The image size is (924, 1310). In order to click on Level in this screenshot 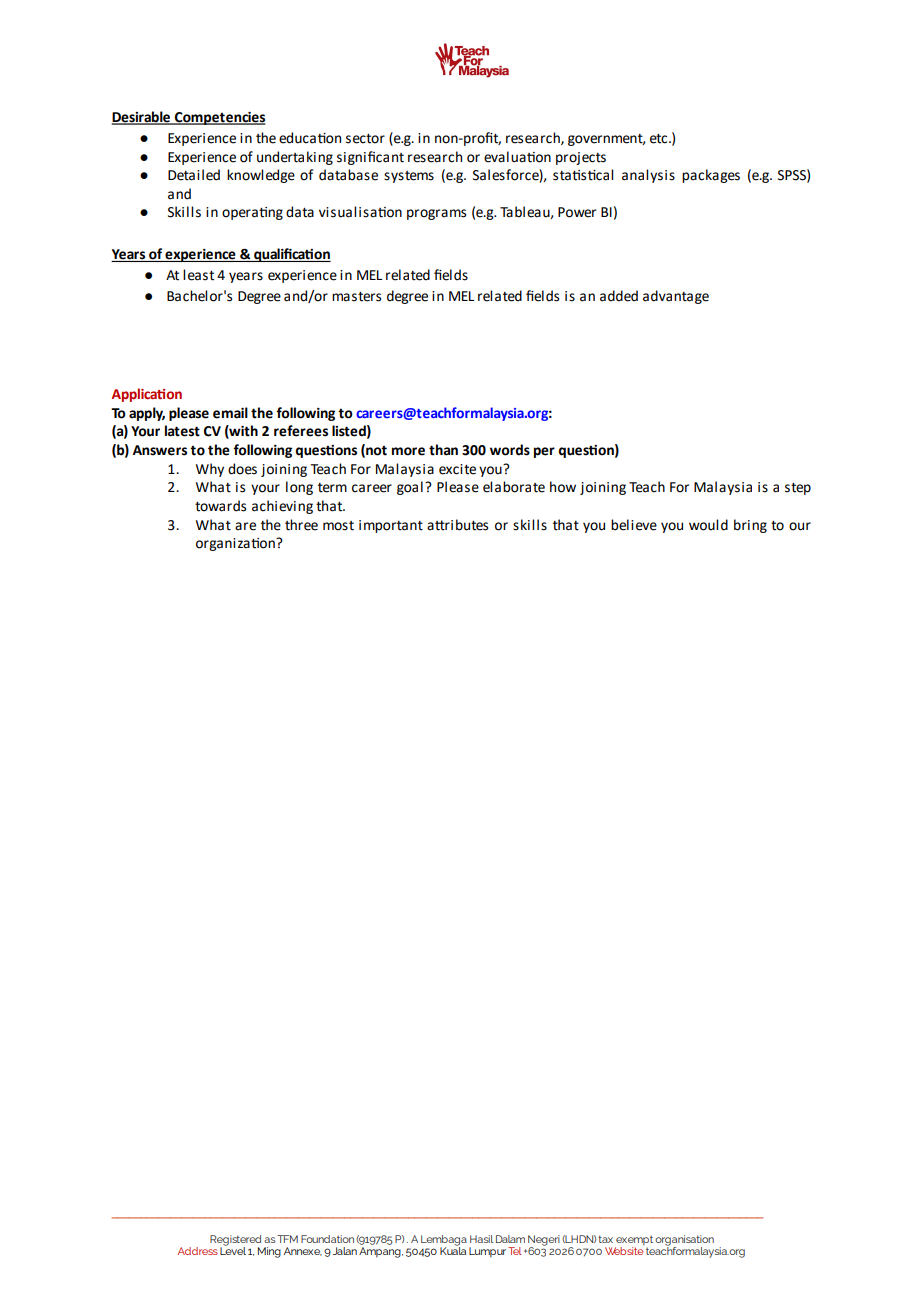, I will do `click(233, 1250)`.
